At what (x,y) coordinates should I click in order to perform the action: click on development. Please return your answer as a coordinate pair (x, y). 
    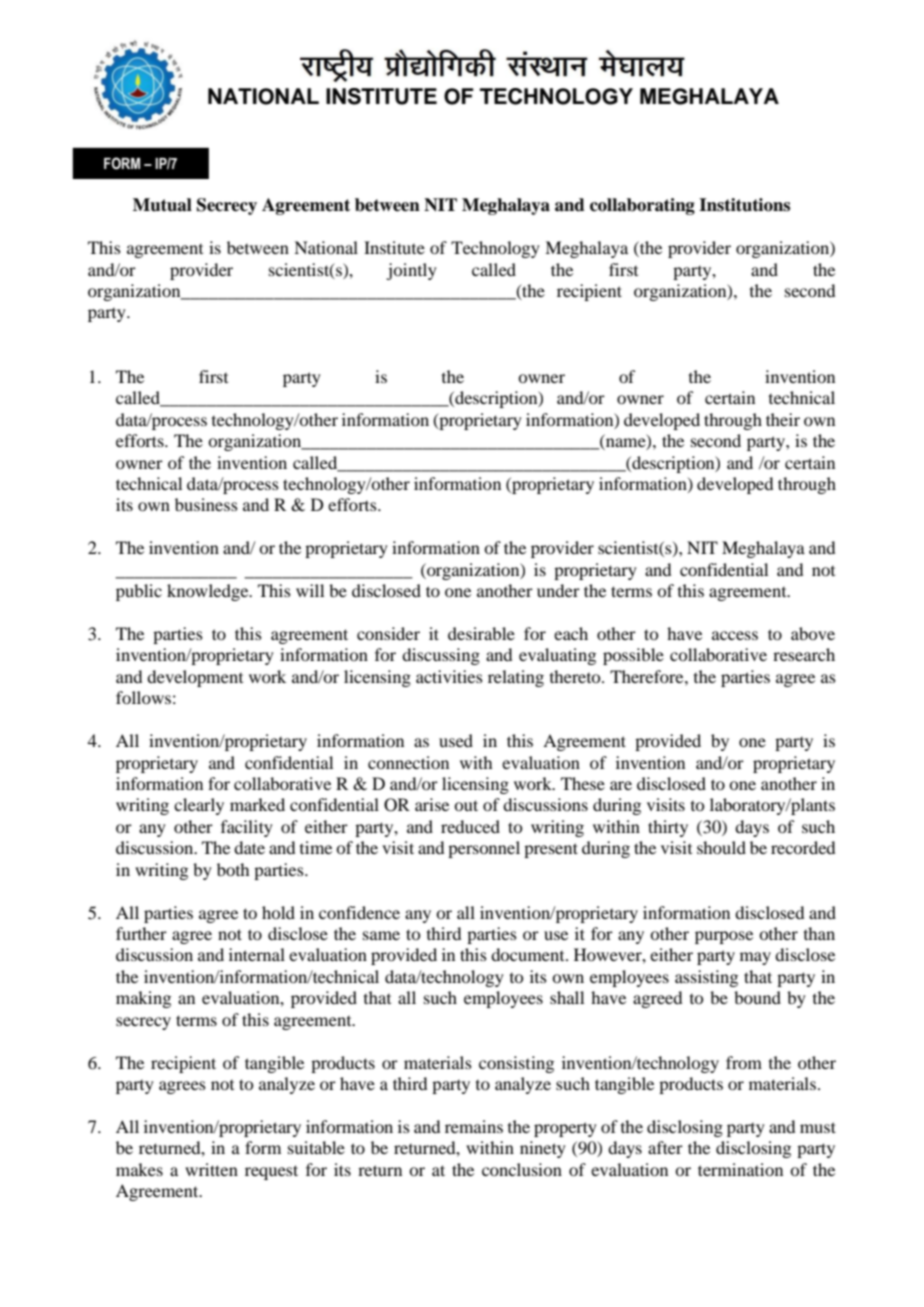
    Looking at the image, I should click on (195, 678).
